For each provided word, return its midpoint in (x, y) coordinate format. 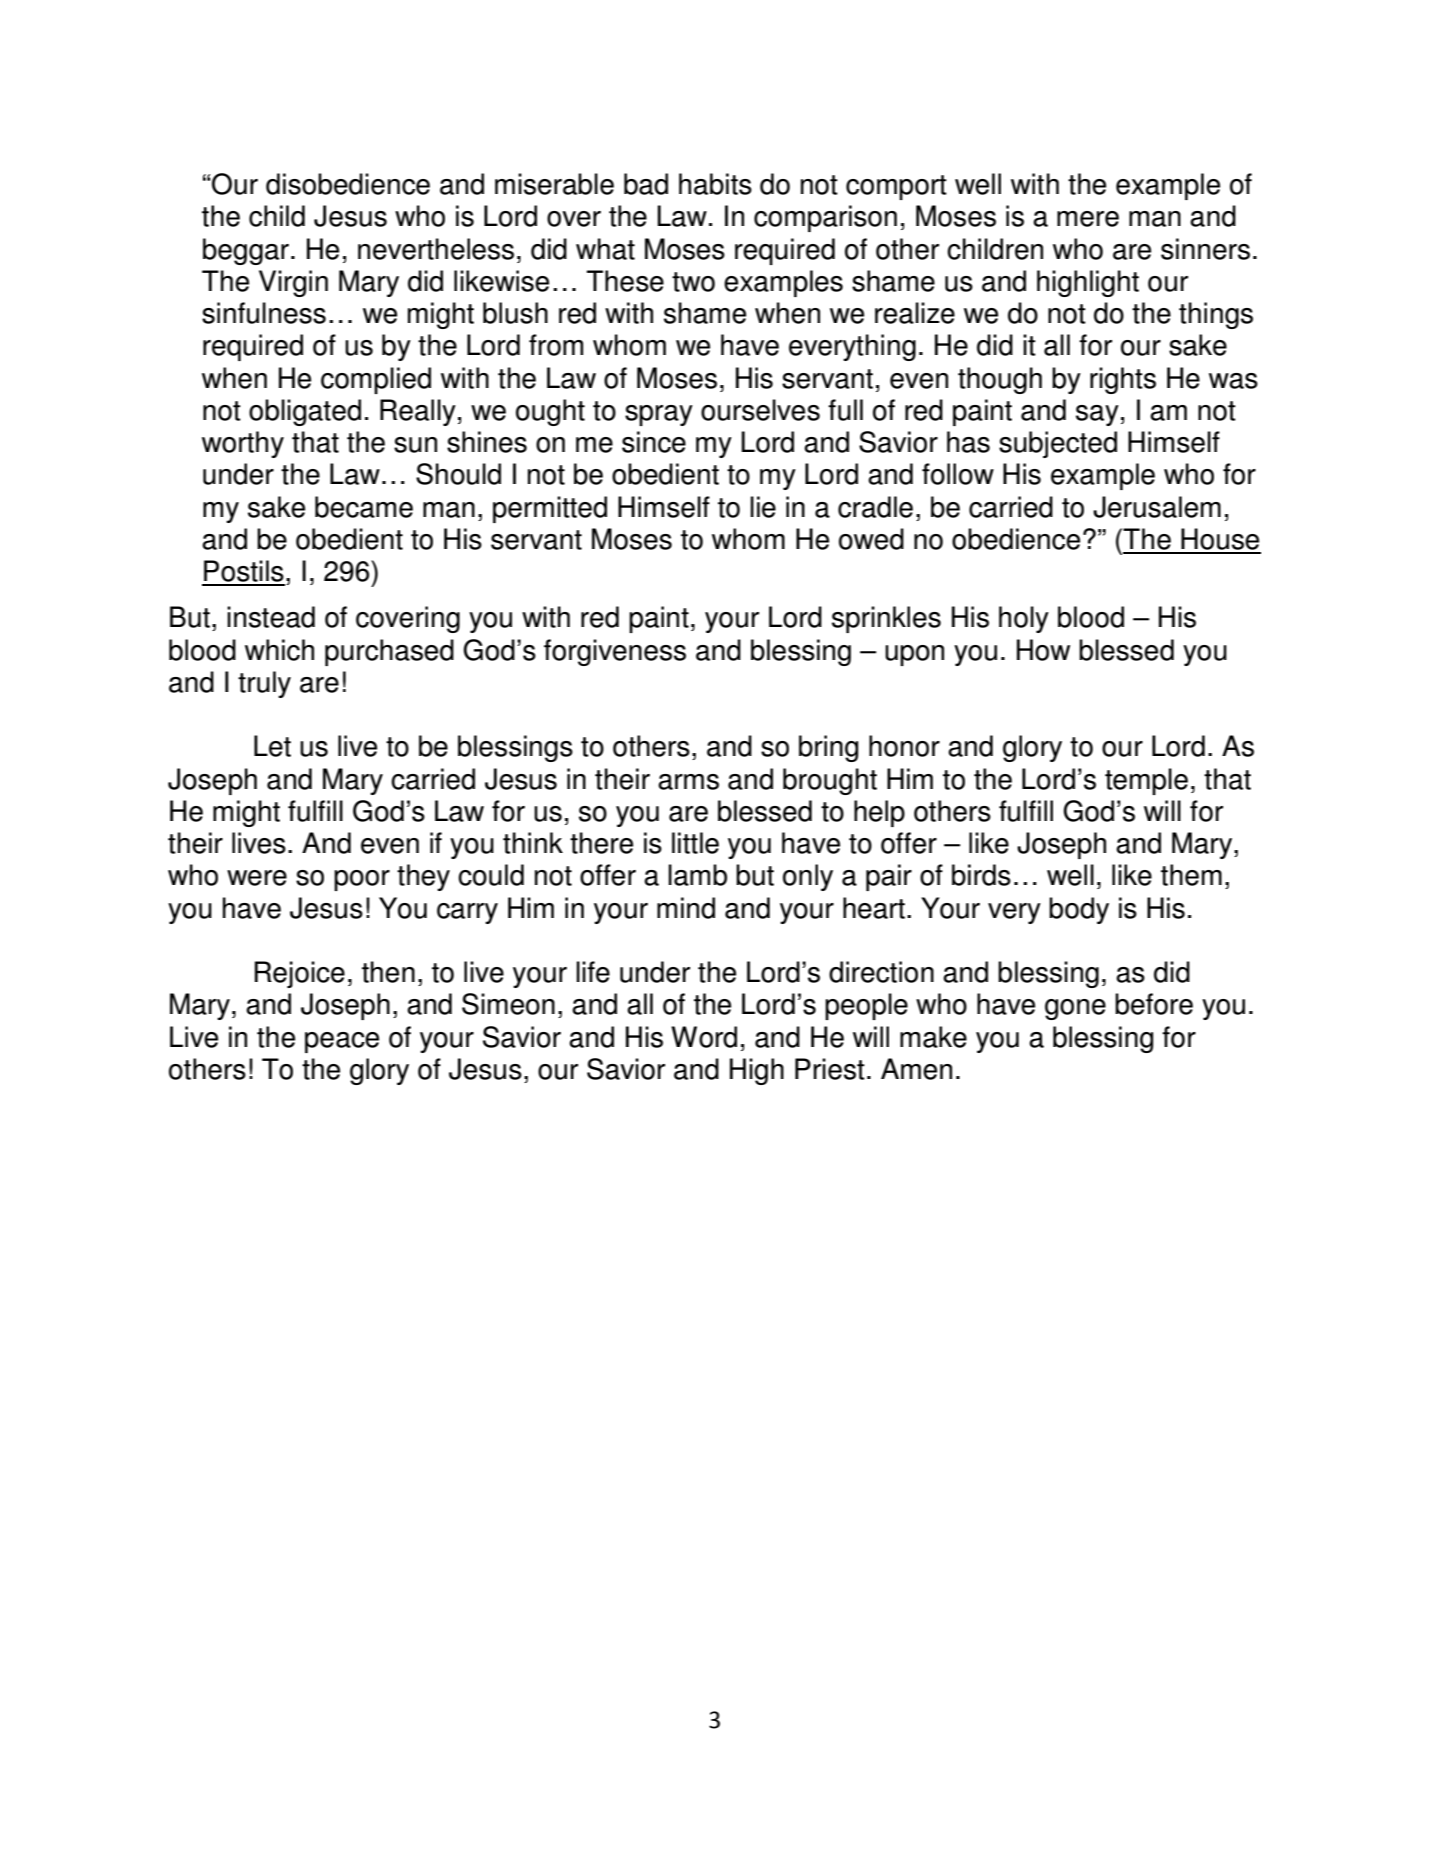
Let (272, 746)
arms (688, 782)
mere (1088, 219)
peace (342, 1042)
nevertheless (436, 249)
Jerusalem (1157, 507)
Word (704, 1037)
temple (1146, 781)
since (654, 442)
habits (715, 184)
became (364, 507)
